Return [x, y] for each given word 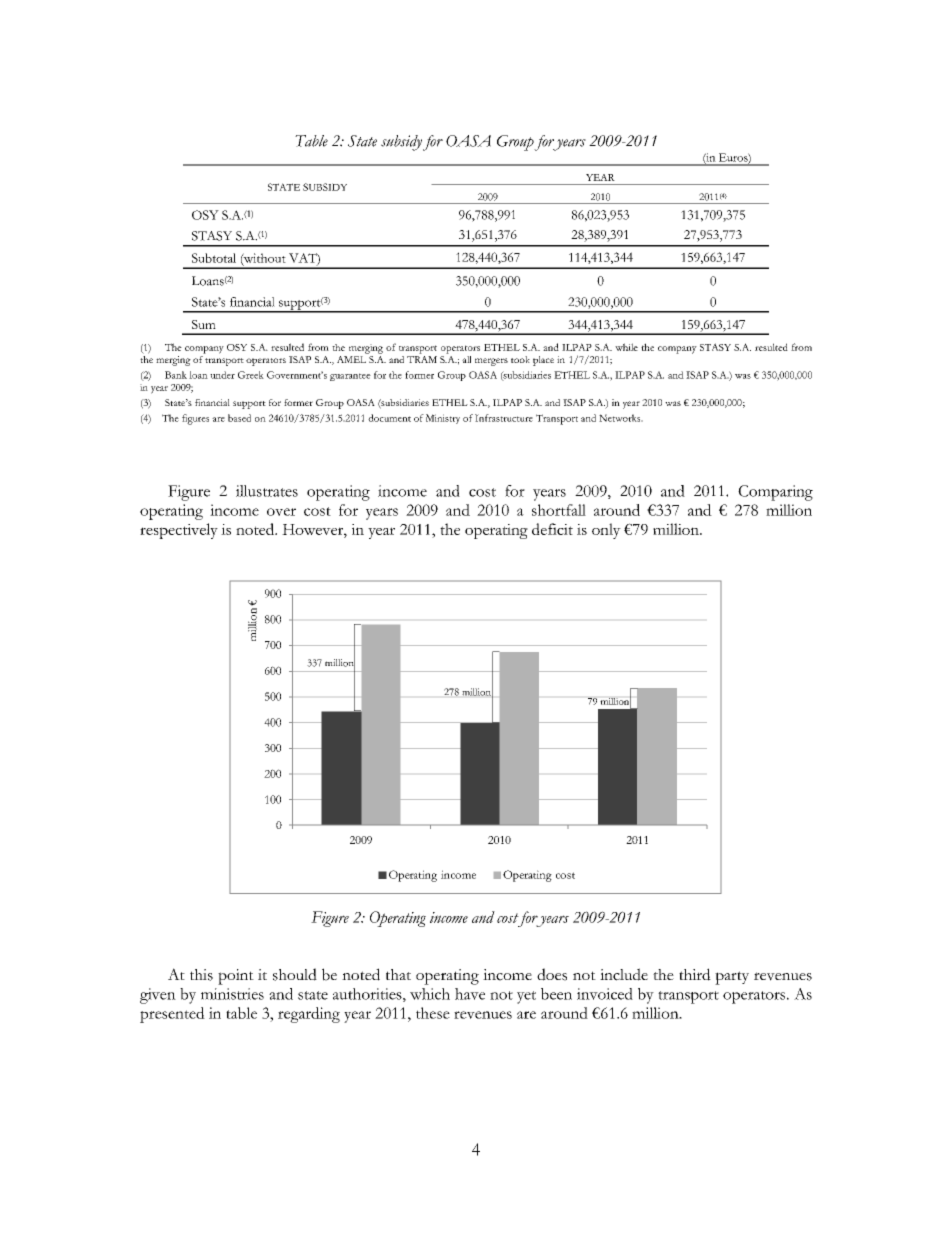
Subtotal [214, 258]
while [626, 347]
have [470, 994]
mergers [491, 362]
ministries [232, 994]
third [695, 974]
